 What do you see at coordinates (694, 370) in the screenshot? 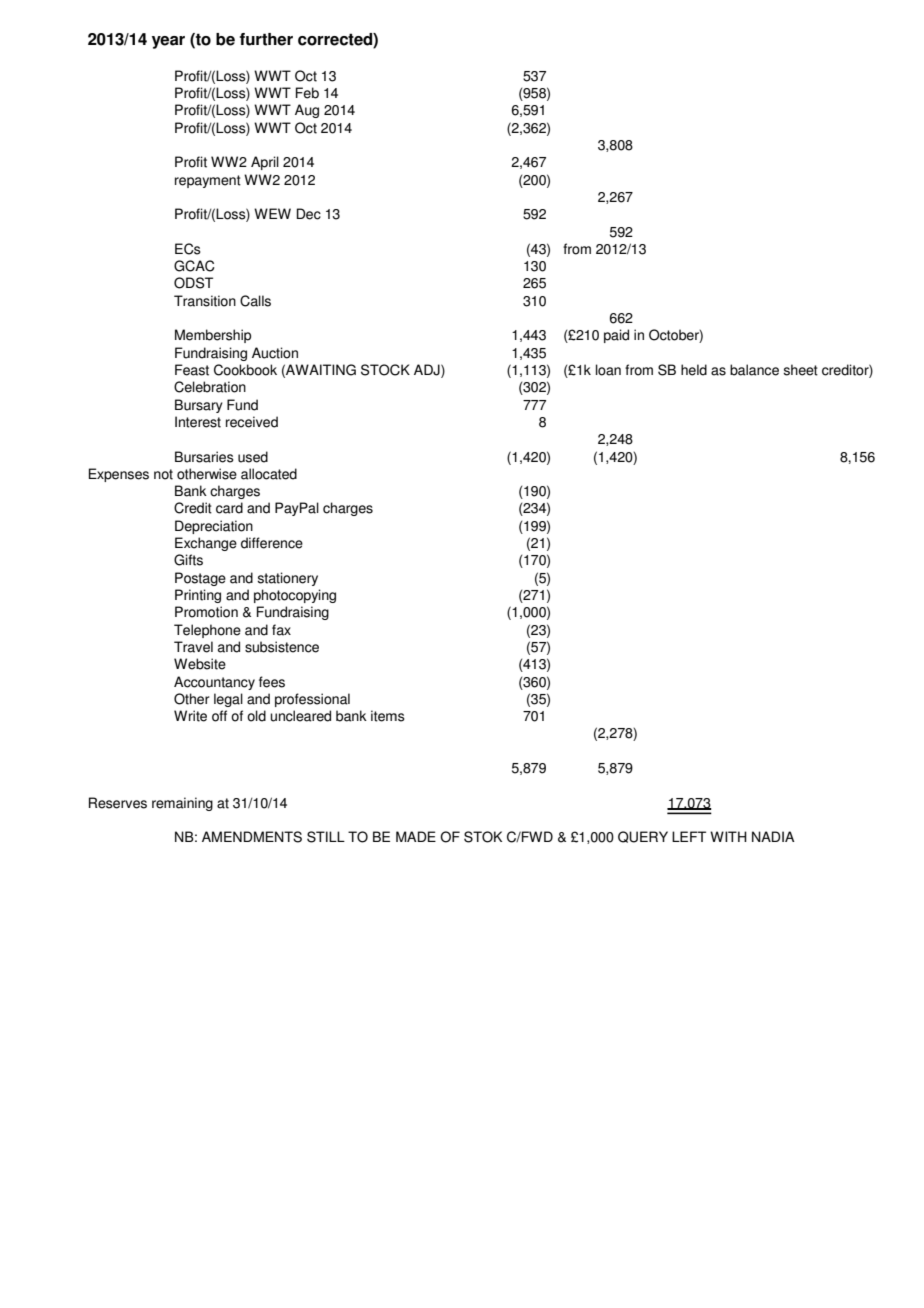
I see `held` at bounding box center [694, 370].
